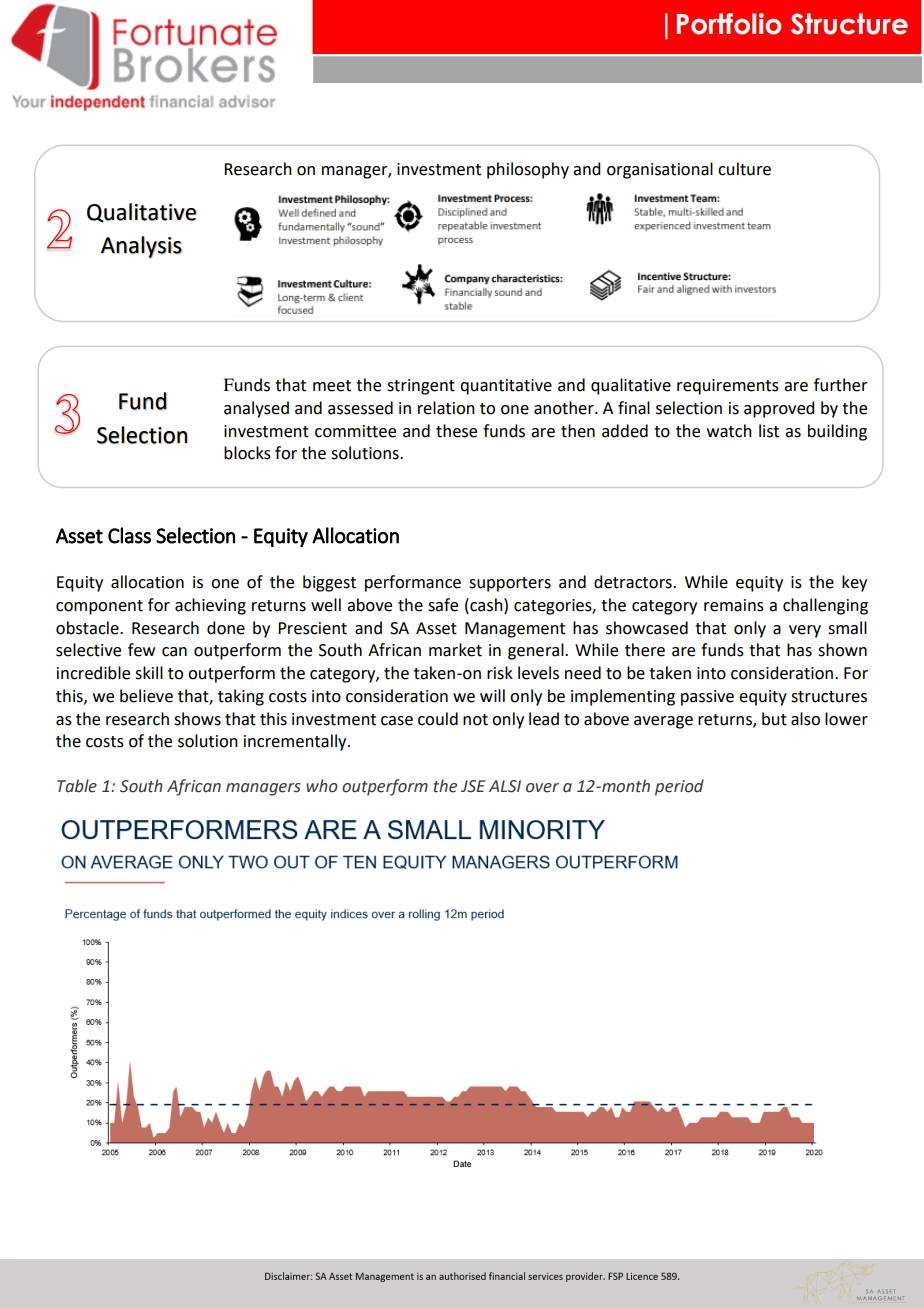  Describe the element at coordinates (506, 387) in the document. I see `quantitative` at that location.
